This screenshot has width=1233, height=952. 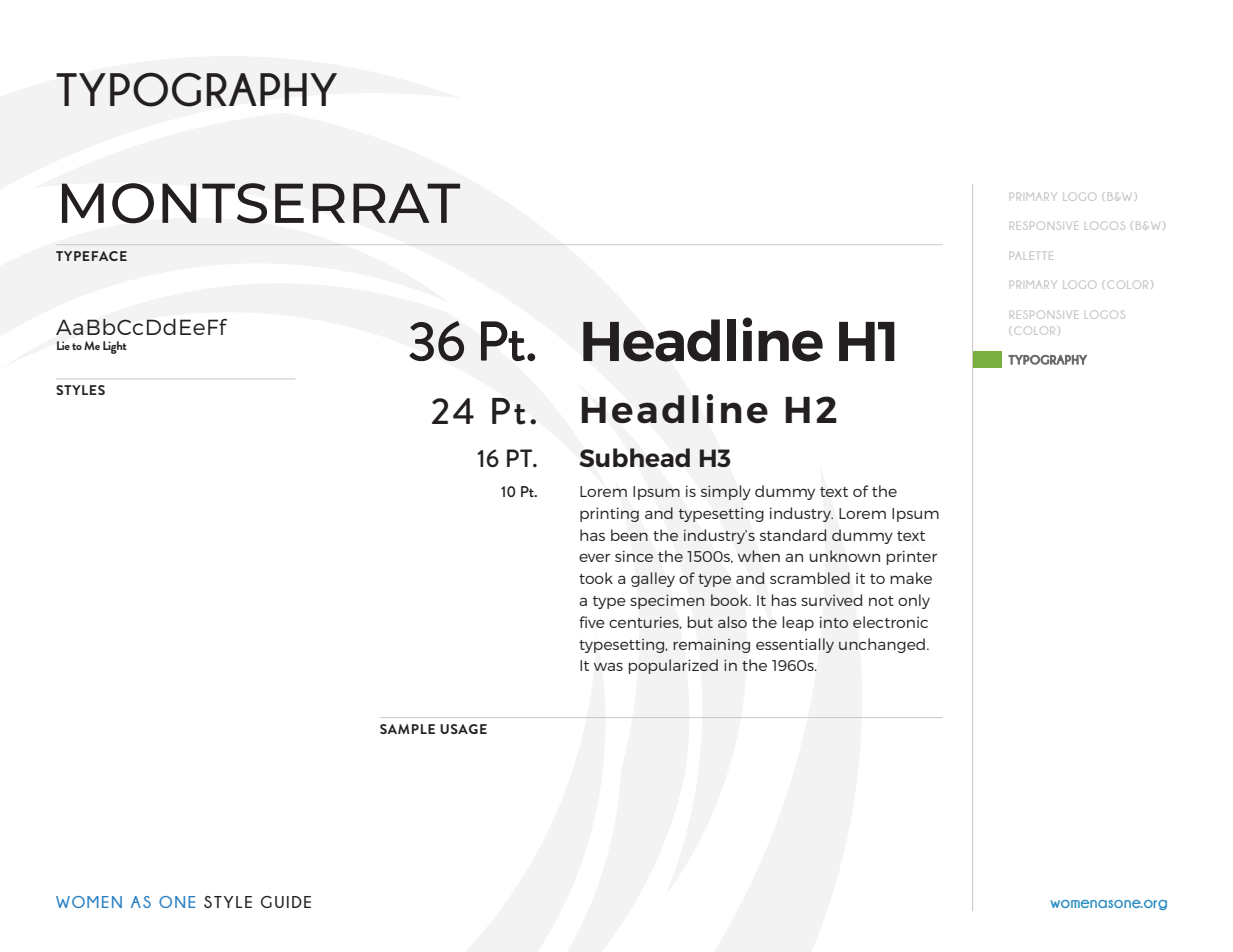 I want to click on SAMPLE, so click(x=407, y=729).
